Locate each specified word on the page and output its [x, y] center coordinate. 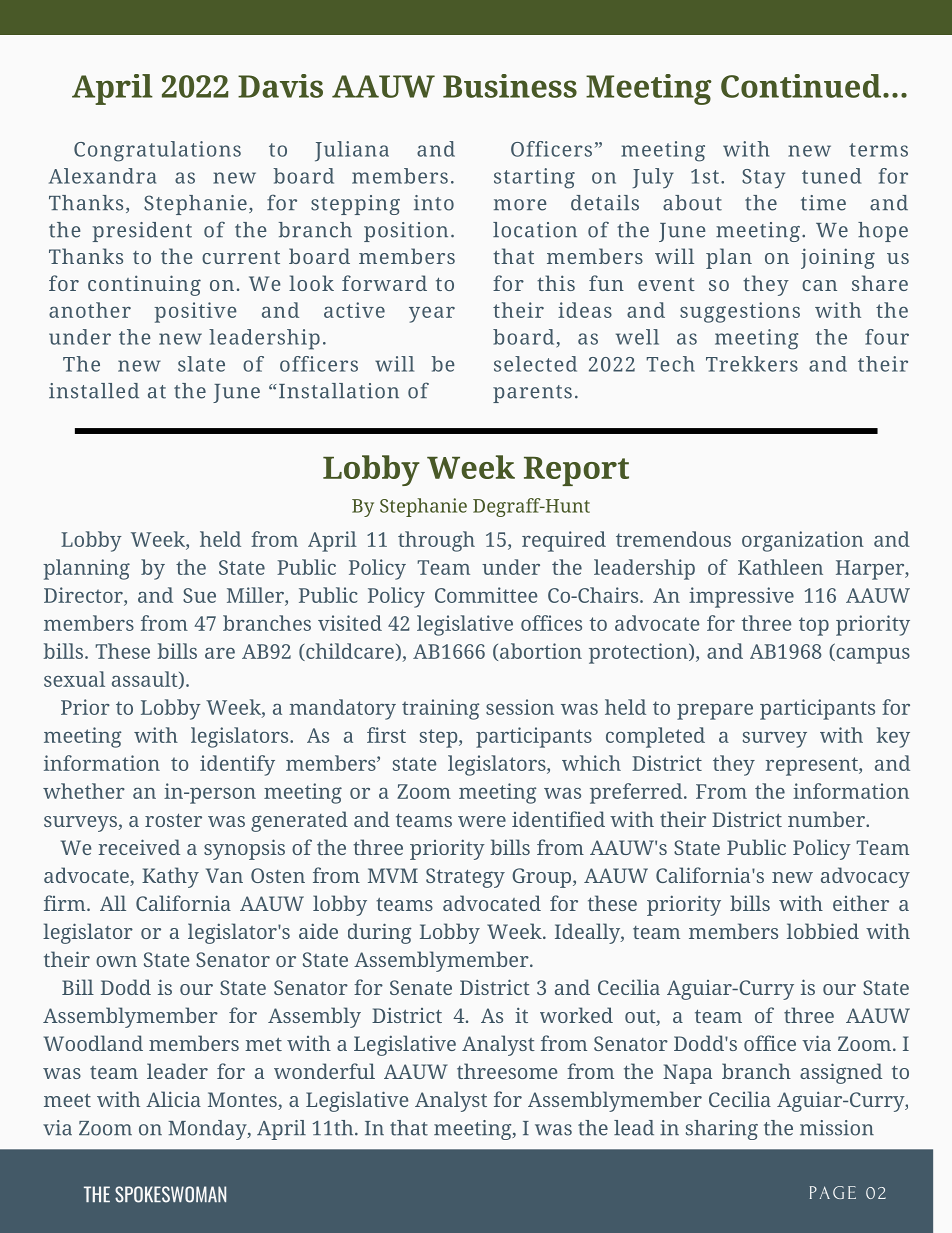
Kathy [170, 877]
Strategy [465, 878]
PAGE [833, 1192]
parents [532, 394]
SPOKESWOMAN [170, 1194]
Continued [801, 86]
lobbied [823, 931]
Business [510, 86]
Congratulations [157, 151]
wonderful [324, 1071]
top [814, 626]
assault [146, 680]
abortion [539, 652]
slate [201, 364]
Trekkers [752, 364]
